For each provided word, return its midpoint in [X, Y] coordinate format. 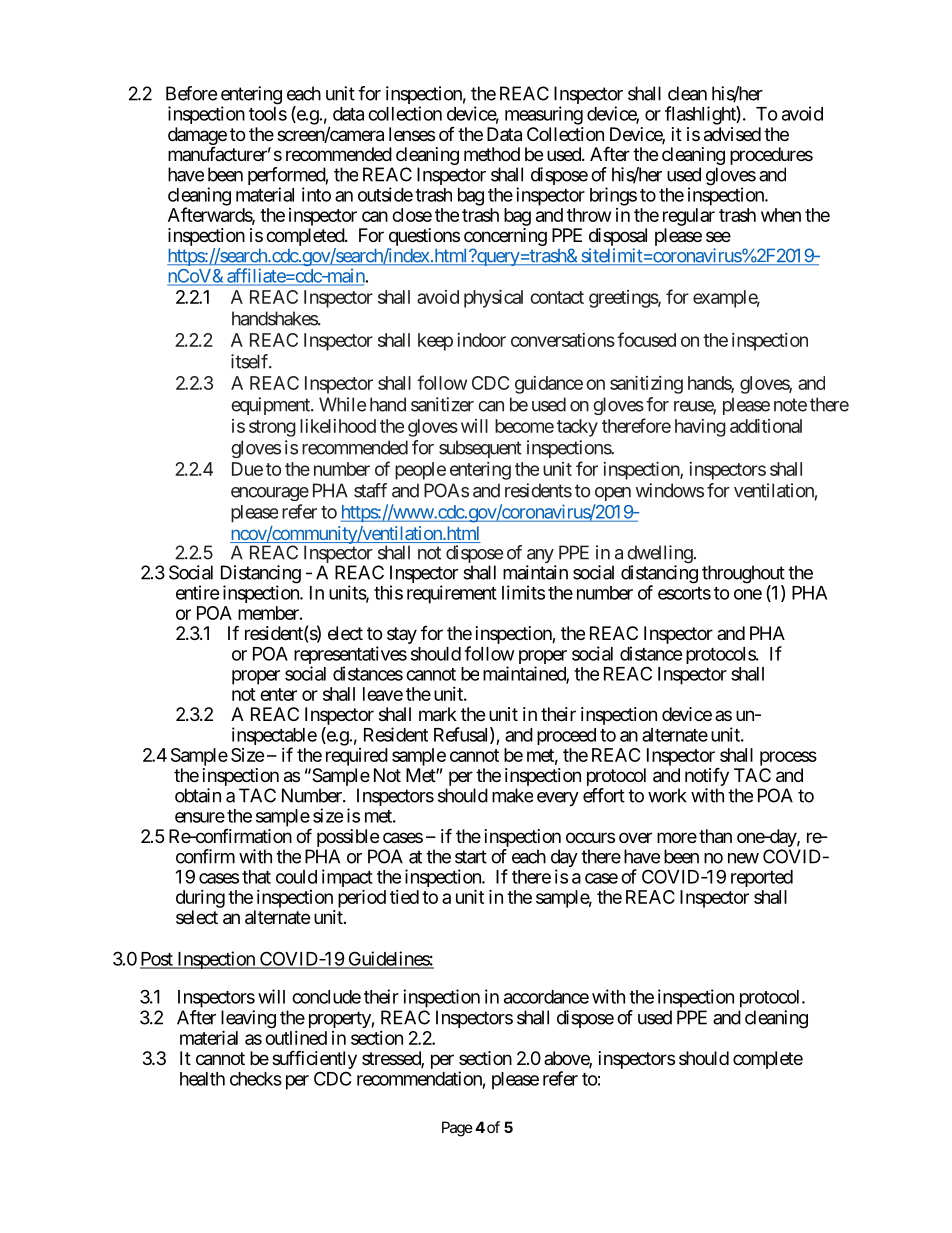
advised [732, 134]
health [202, 1079]
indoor [481, 340]
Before [191, 93]
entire [198, 592]
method [492, 154]
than [715, 836]
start [471, 857]
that [256, 877]
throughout [743, 575]
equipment [271, 406]
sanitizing [646, 385]
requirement [452, 594]
